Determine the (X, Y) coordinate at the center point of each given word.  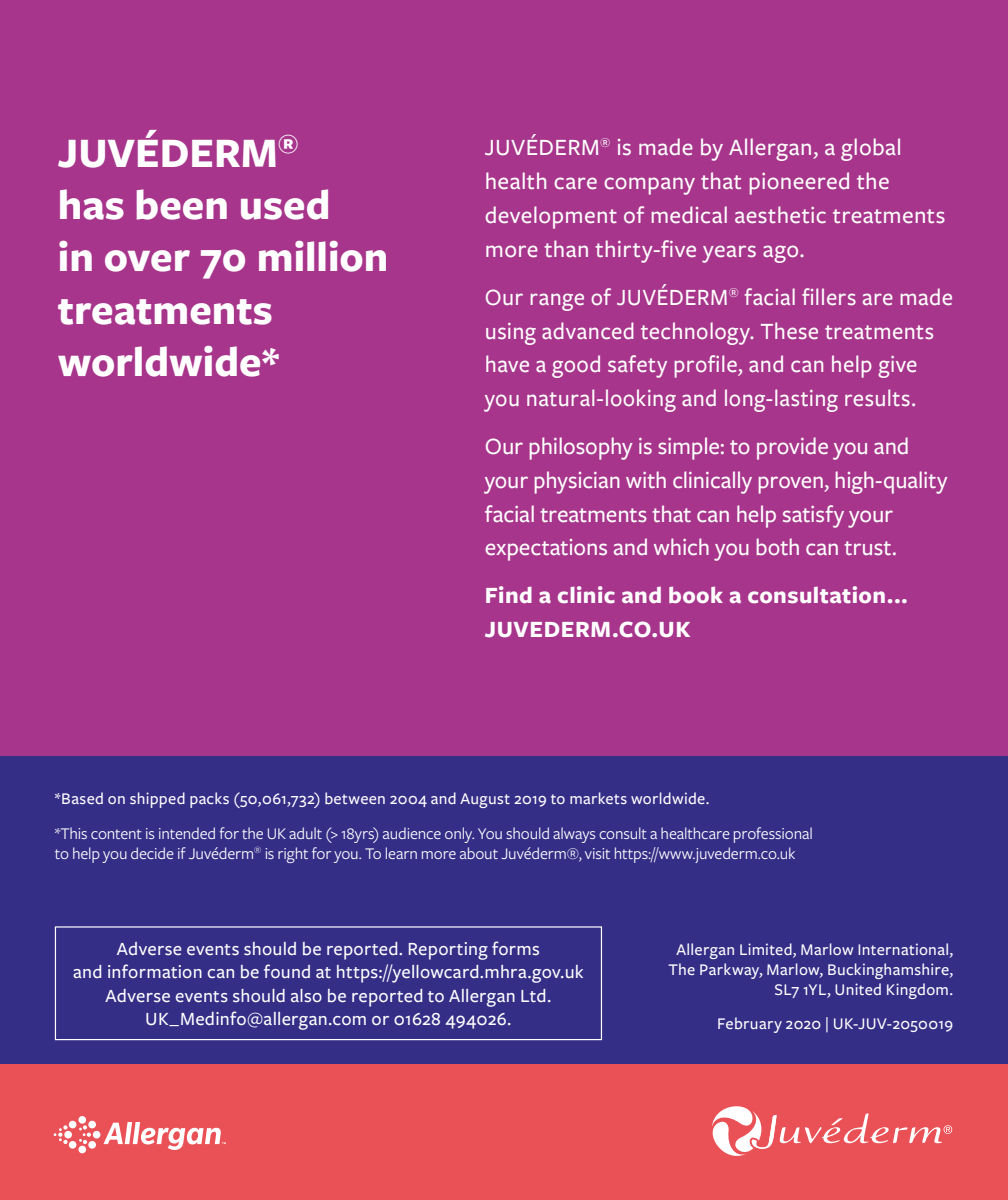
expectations (546, 550)
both (778, 546)
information (155, 971)
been (182, 204)
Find (509, 594)
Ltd (533, 995)
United (858, 989)
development (551, 217)
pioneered (799, 183)
